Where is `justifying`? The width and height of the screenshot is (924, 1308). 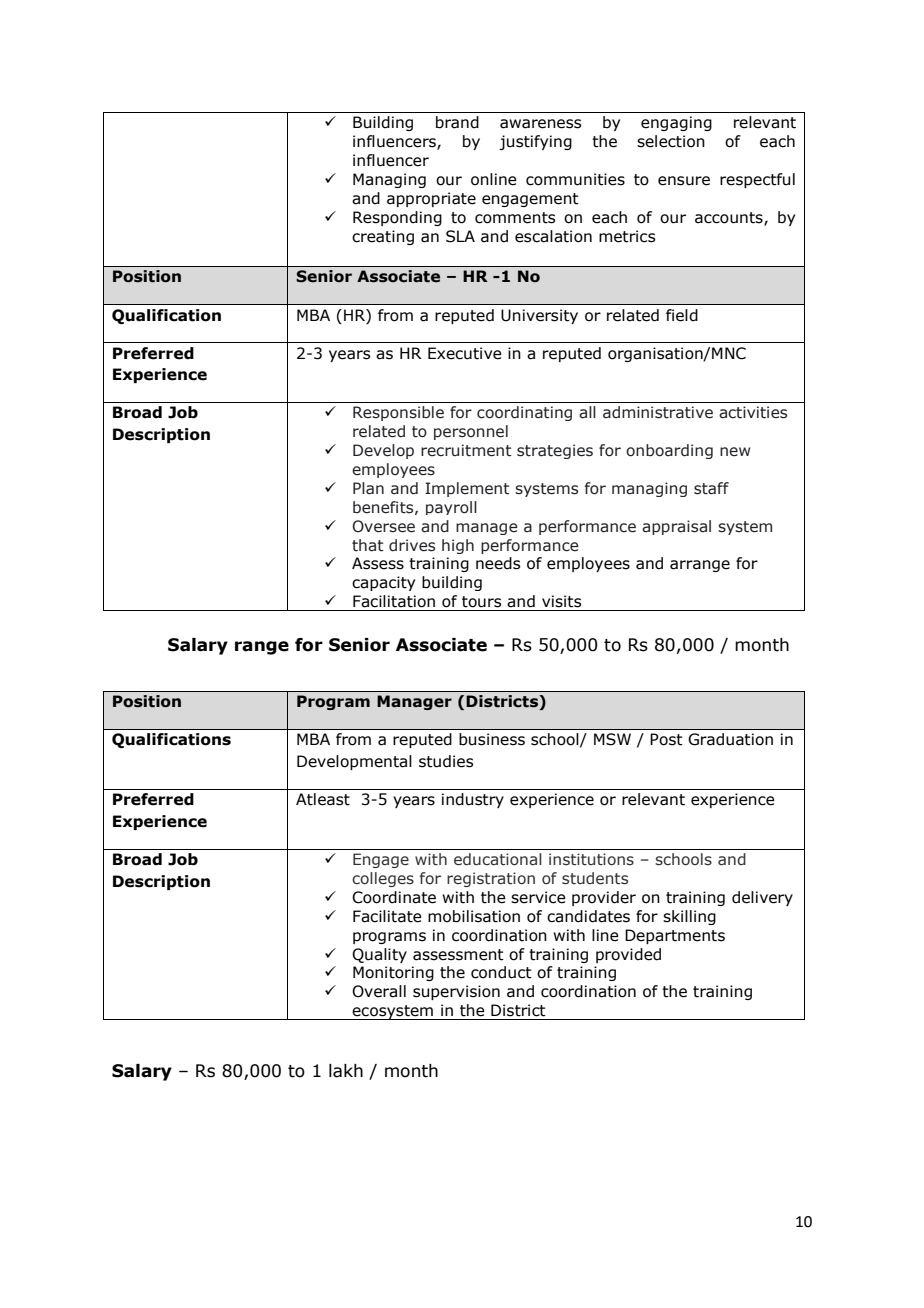
justifying is located at coordinates (535, 142).
